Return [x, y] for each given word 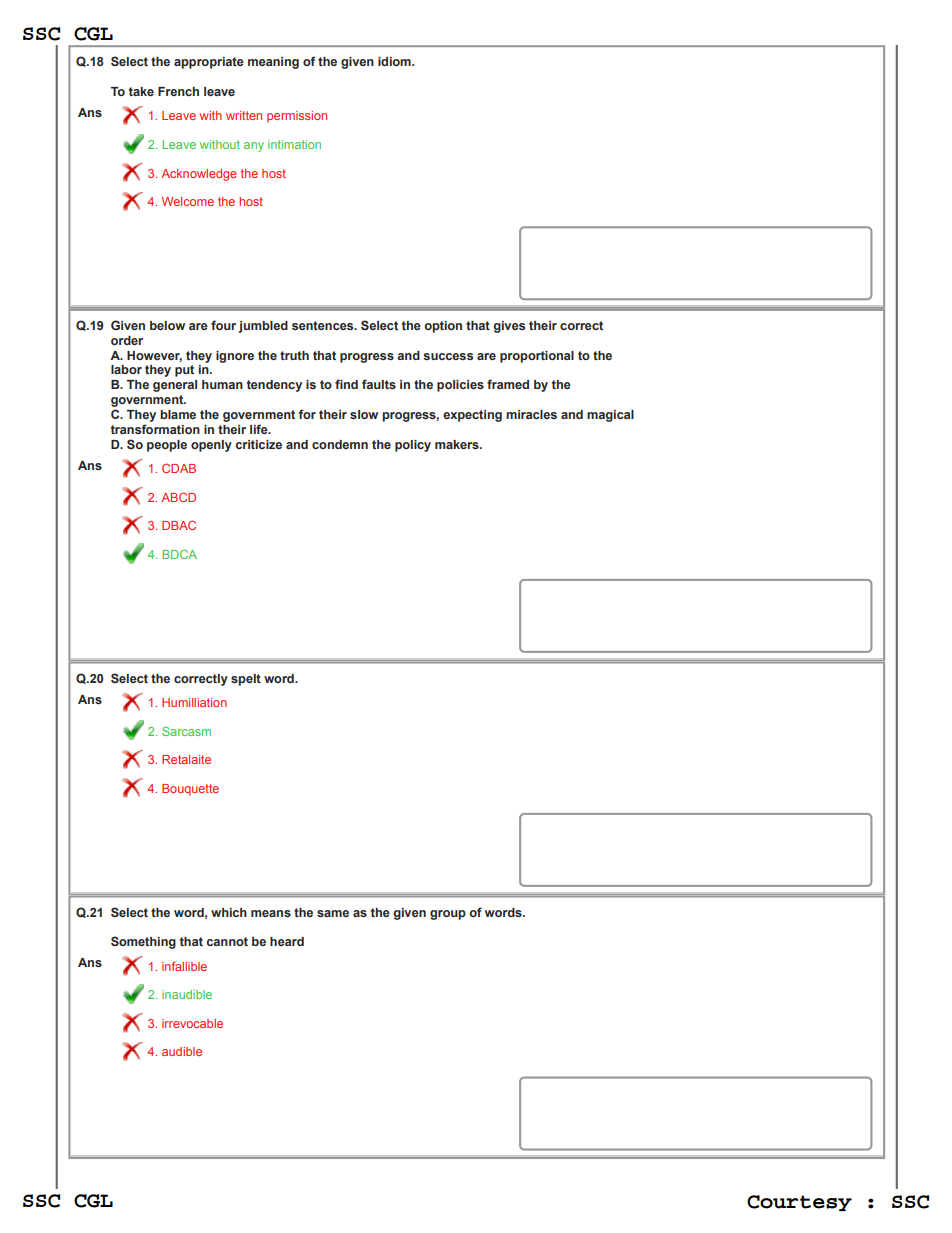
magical [610, 416]
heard [287, 941]
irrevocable [192, 1023]
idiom [395, 61]
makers [458, 444]
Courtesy [799, 1203]
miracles [531, 414]
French [178, 91]
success [448, 356]
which [229, 912]
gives [509, 327]
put [184, 371]
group [448, 915]
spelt [246, 680]
